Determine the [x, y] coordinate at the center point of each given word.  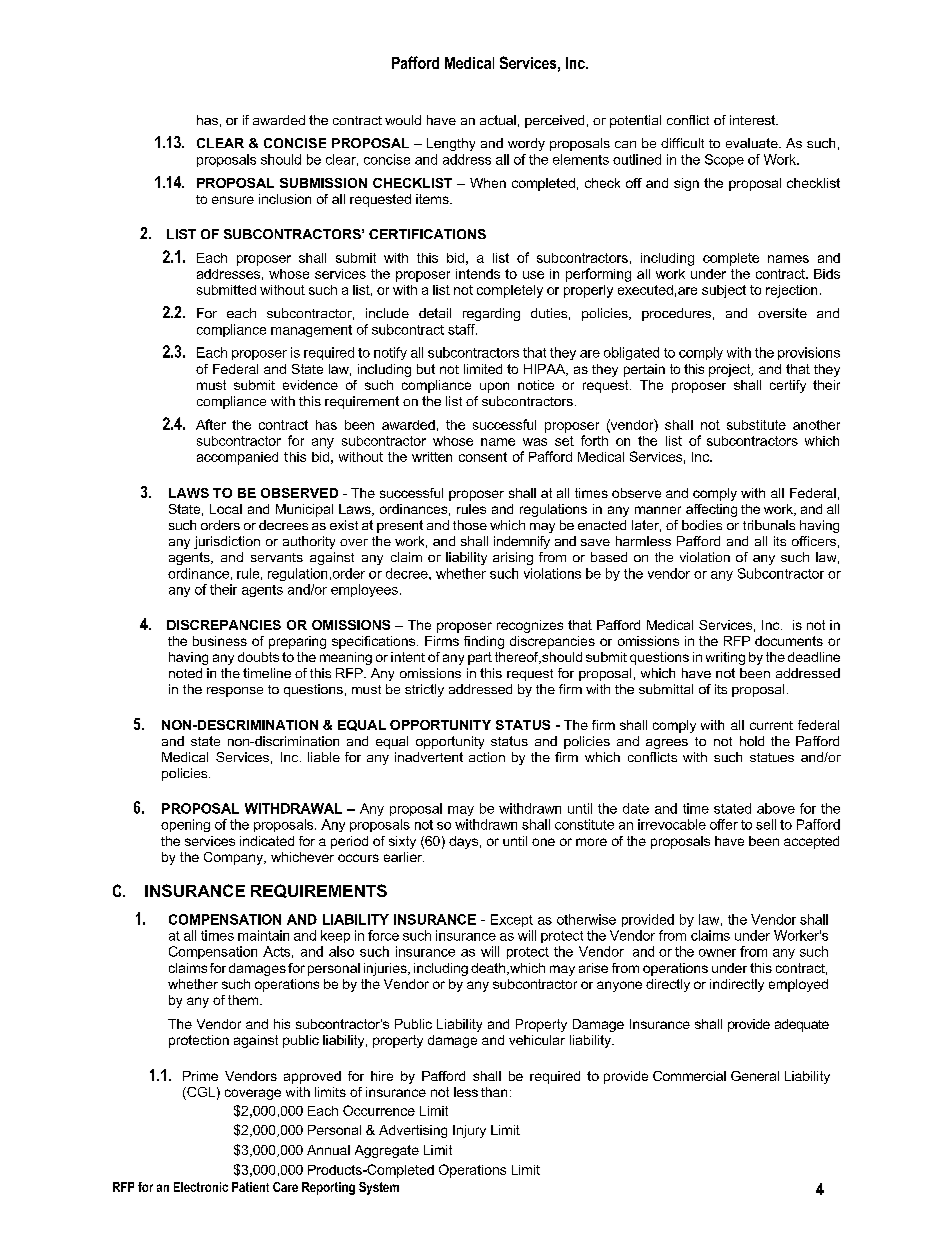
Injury [469, 1131]
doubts [258, 657]
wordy [526, 144]
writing [725, 658]
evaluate [753, 143]
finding [484, 642]
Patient [250, 1187]
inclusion [285, 199]
